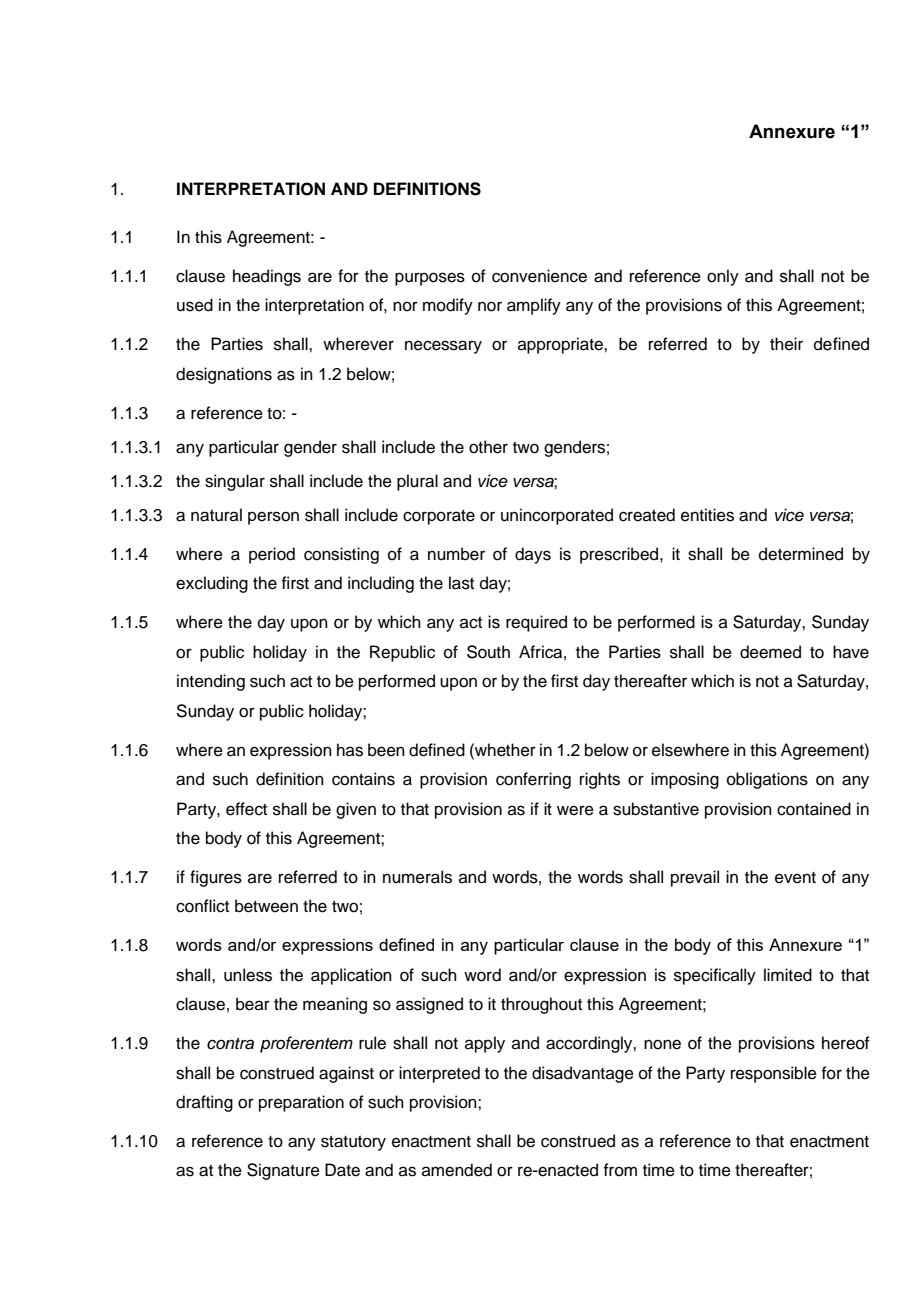 The width and height of the screenshot is (924, 1309). I want to click on only, so click(723, 277).
